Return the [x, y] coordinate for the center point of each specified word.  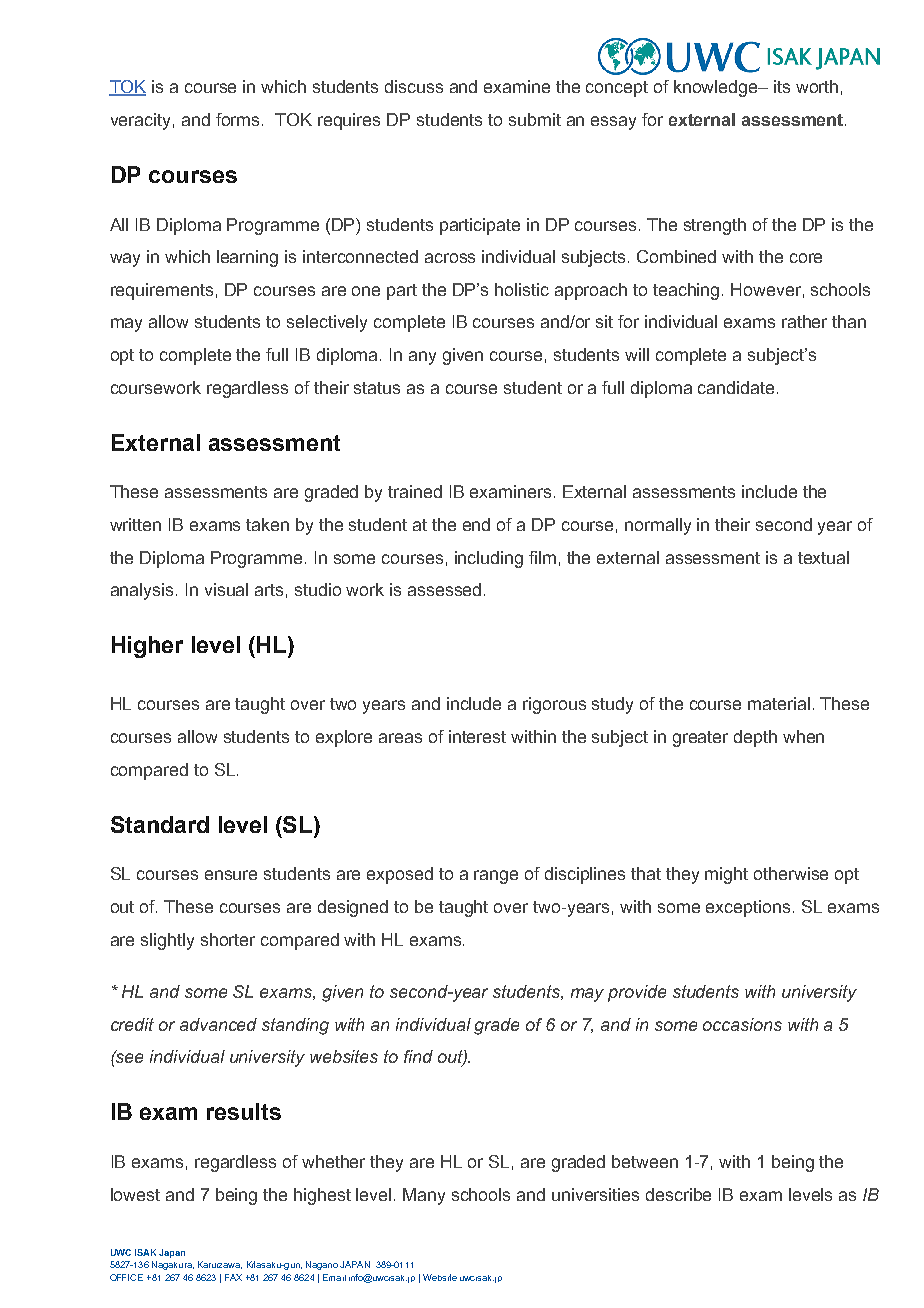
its [782, 86]
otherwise [791, 873]
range [496, 877]
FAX [233, 1277]
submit [535, 119]
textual [823, 557]
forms [237, 119]
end [476, 524]
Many [424, 1196]
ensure [231, 875]
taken [267, 524]
